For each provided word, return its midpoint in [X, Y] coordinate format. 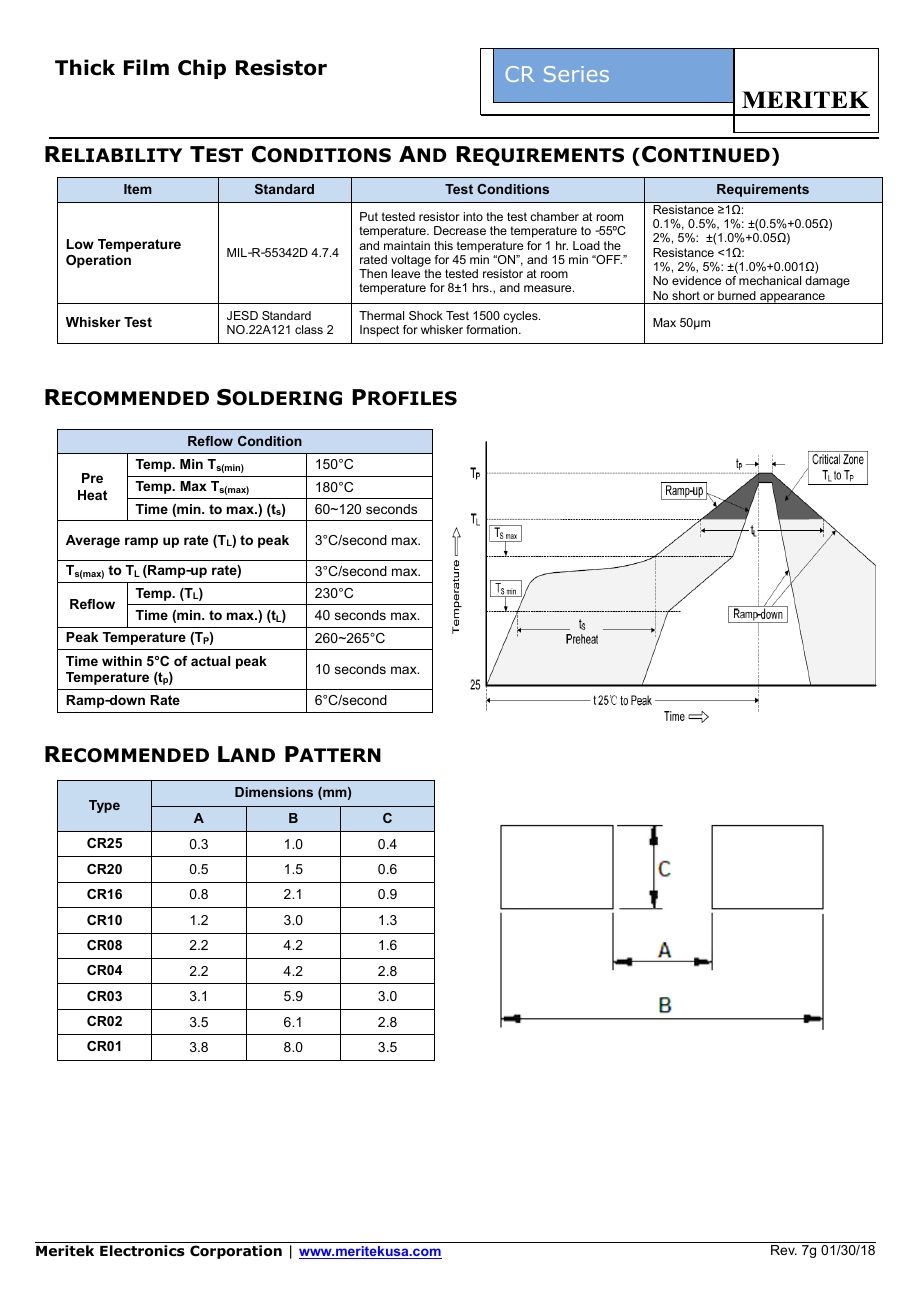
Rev [784, 1250]
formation [493, 329]
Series [576, 74]
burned [737, 295]
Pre [92, 478]
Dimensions [274, 792]
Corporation [236, 1252]
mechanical [770, 280]
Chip [202, 69]
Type [104, 806]
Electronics [142, 1251]
